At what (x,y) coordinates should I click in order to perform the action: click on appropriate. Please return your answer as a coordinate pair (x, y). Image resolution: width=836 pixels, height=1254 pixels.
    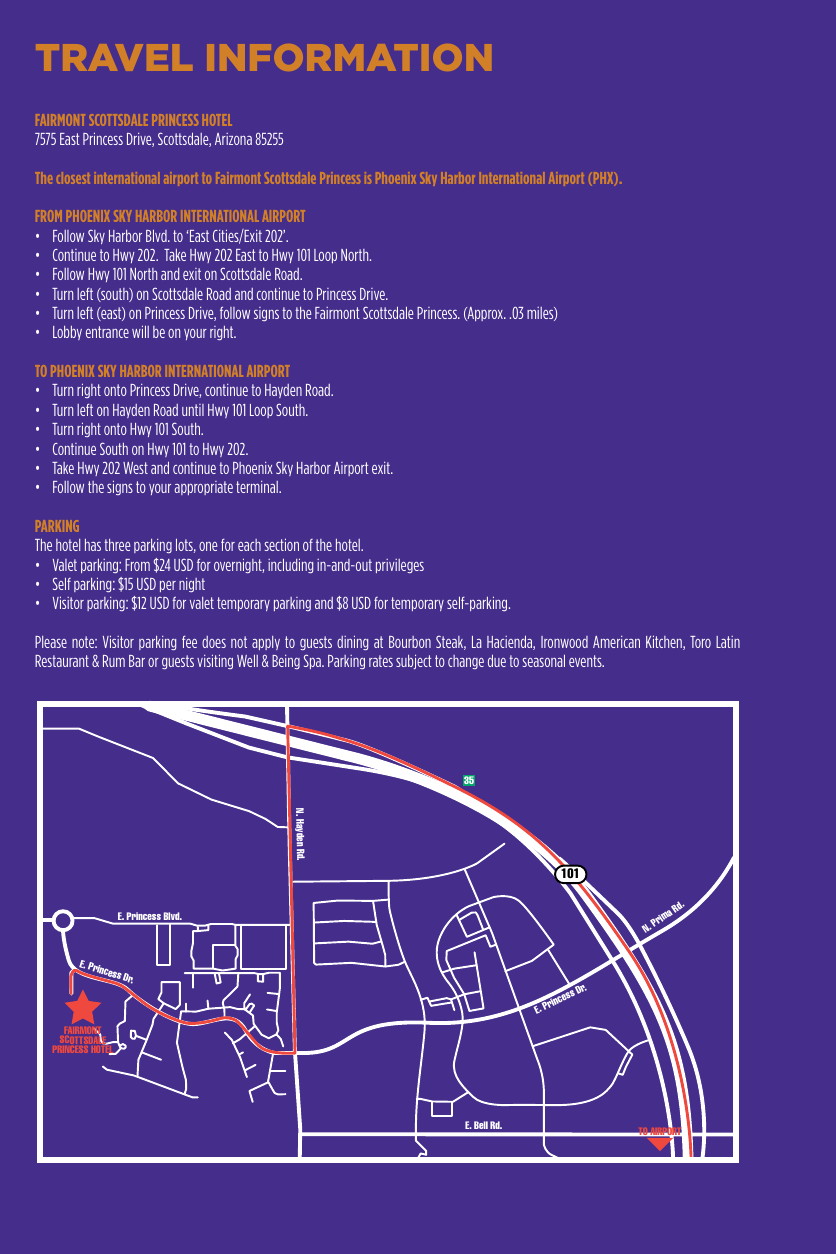
    Looking at the image, I should click on (203, 488).
